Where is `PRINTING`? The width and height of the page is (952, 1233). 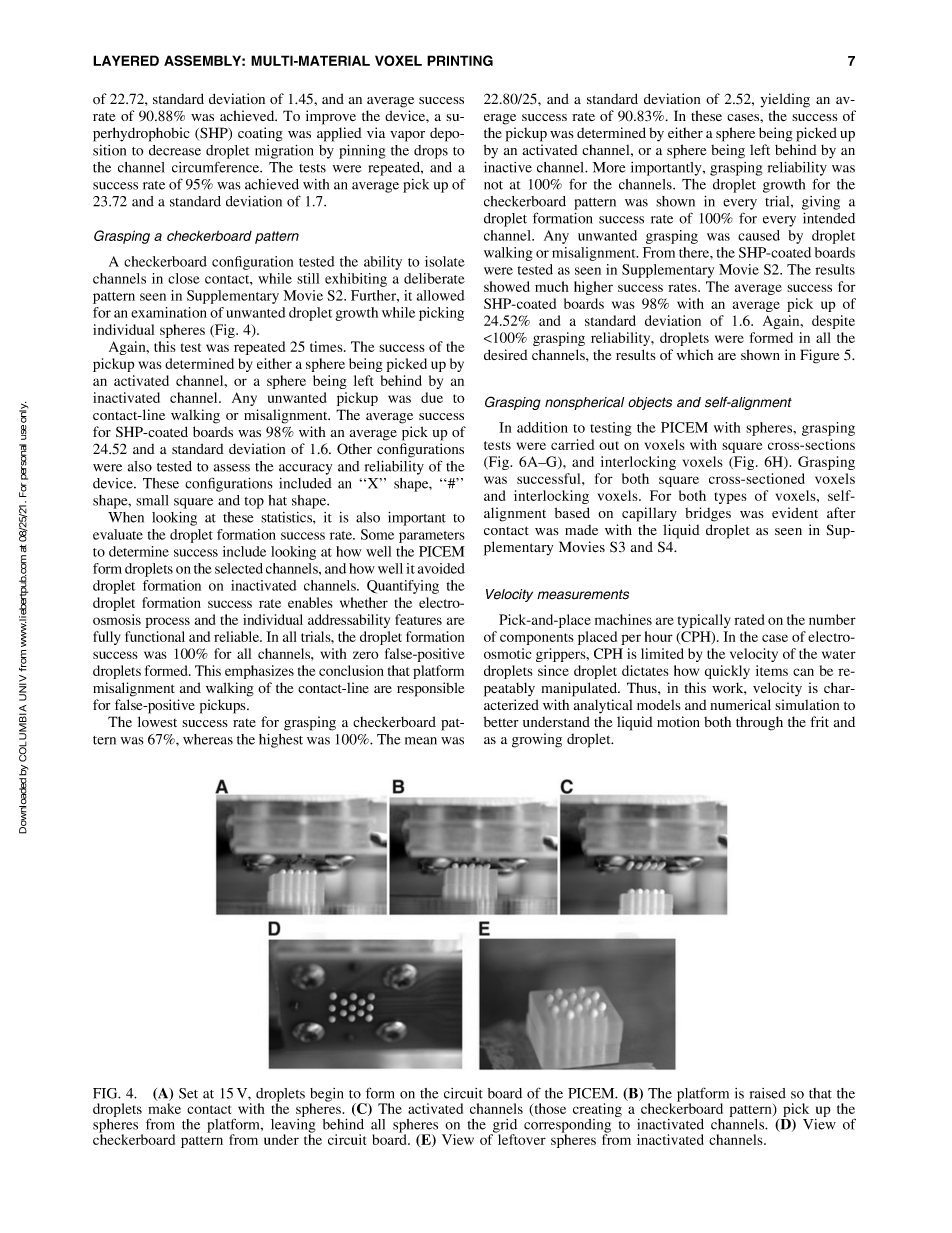 PRINTING is located at coordinates (460, 60).
